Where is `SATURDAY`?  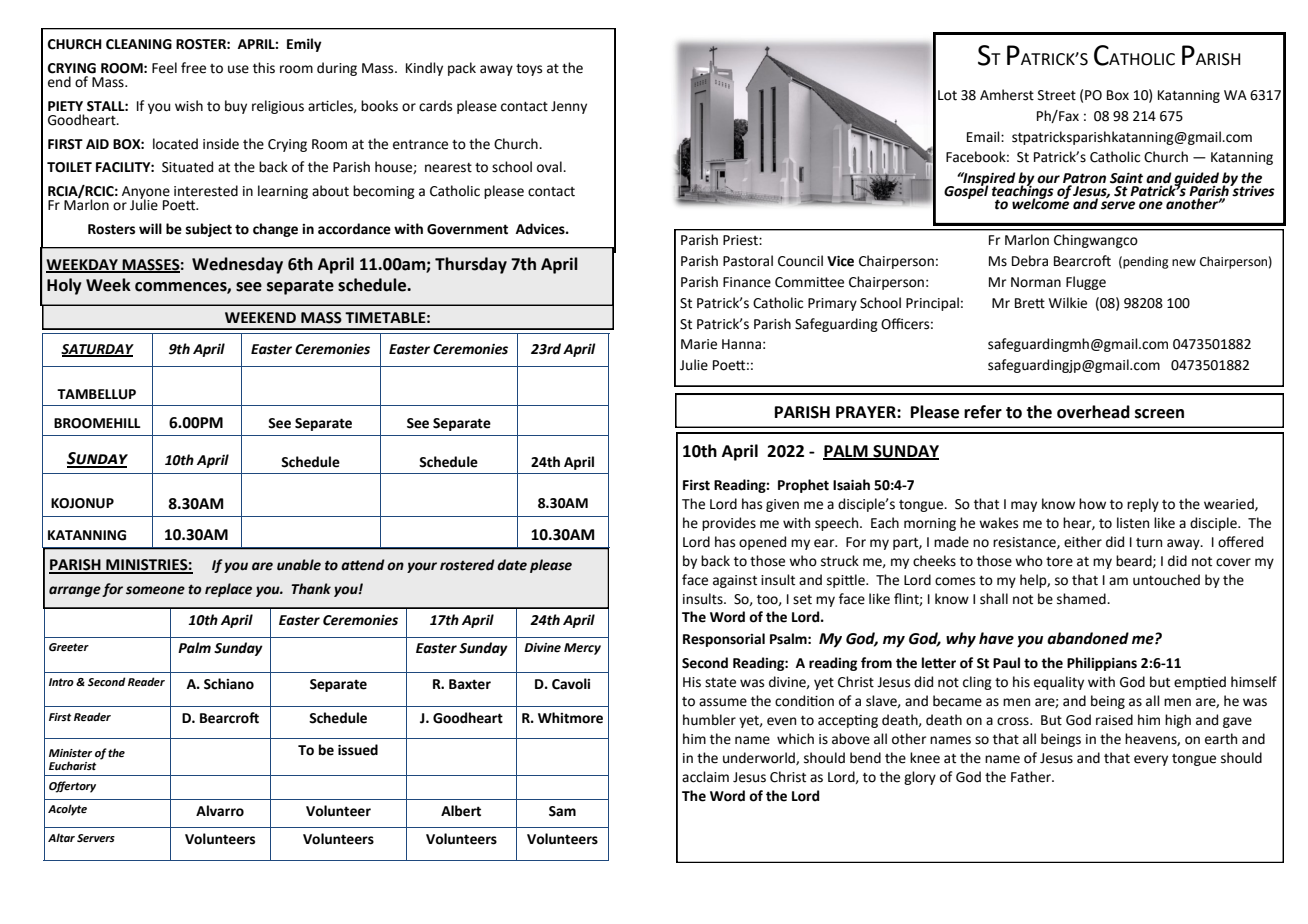 SATURDAY is located at coordinates (97, 350).
